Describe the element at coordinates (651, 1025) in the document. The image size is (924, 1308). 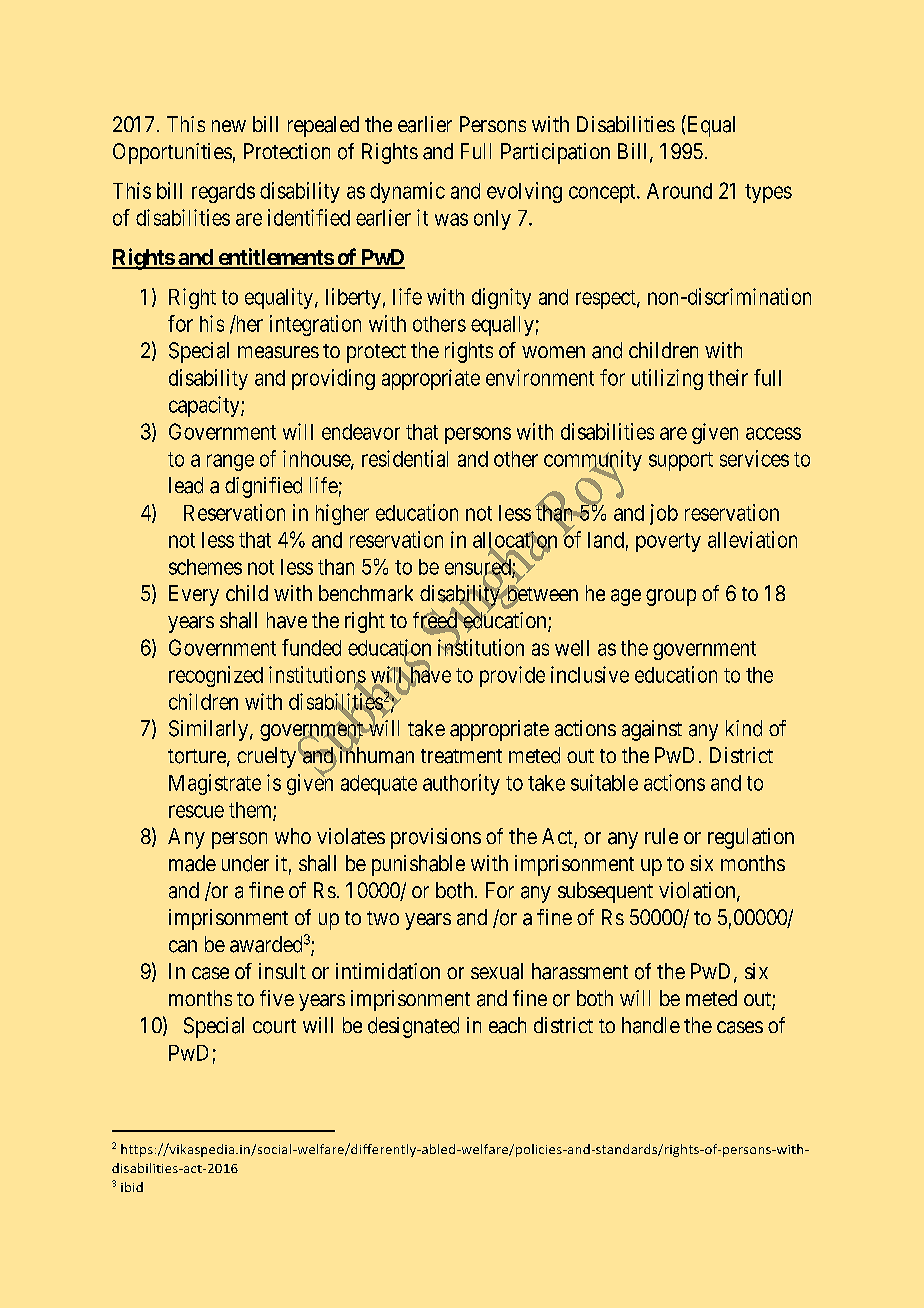
I see `handle` at that location.
